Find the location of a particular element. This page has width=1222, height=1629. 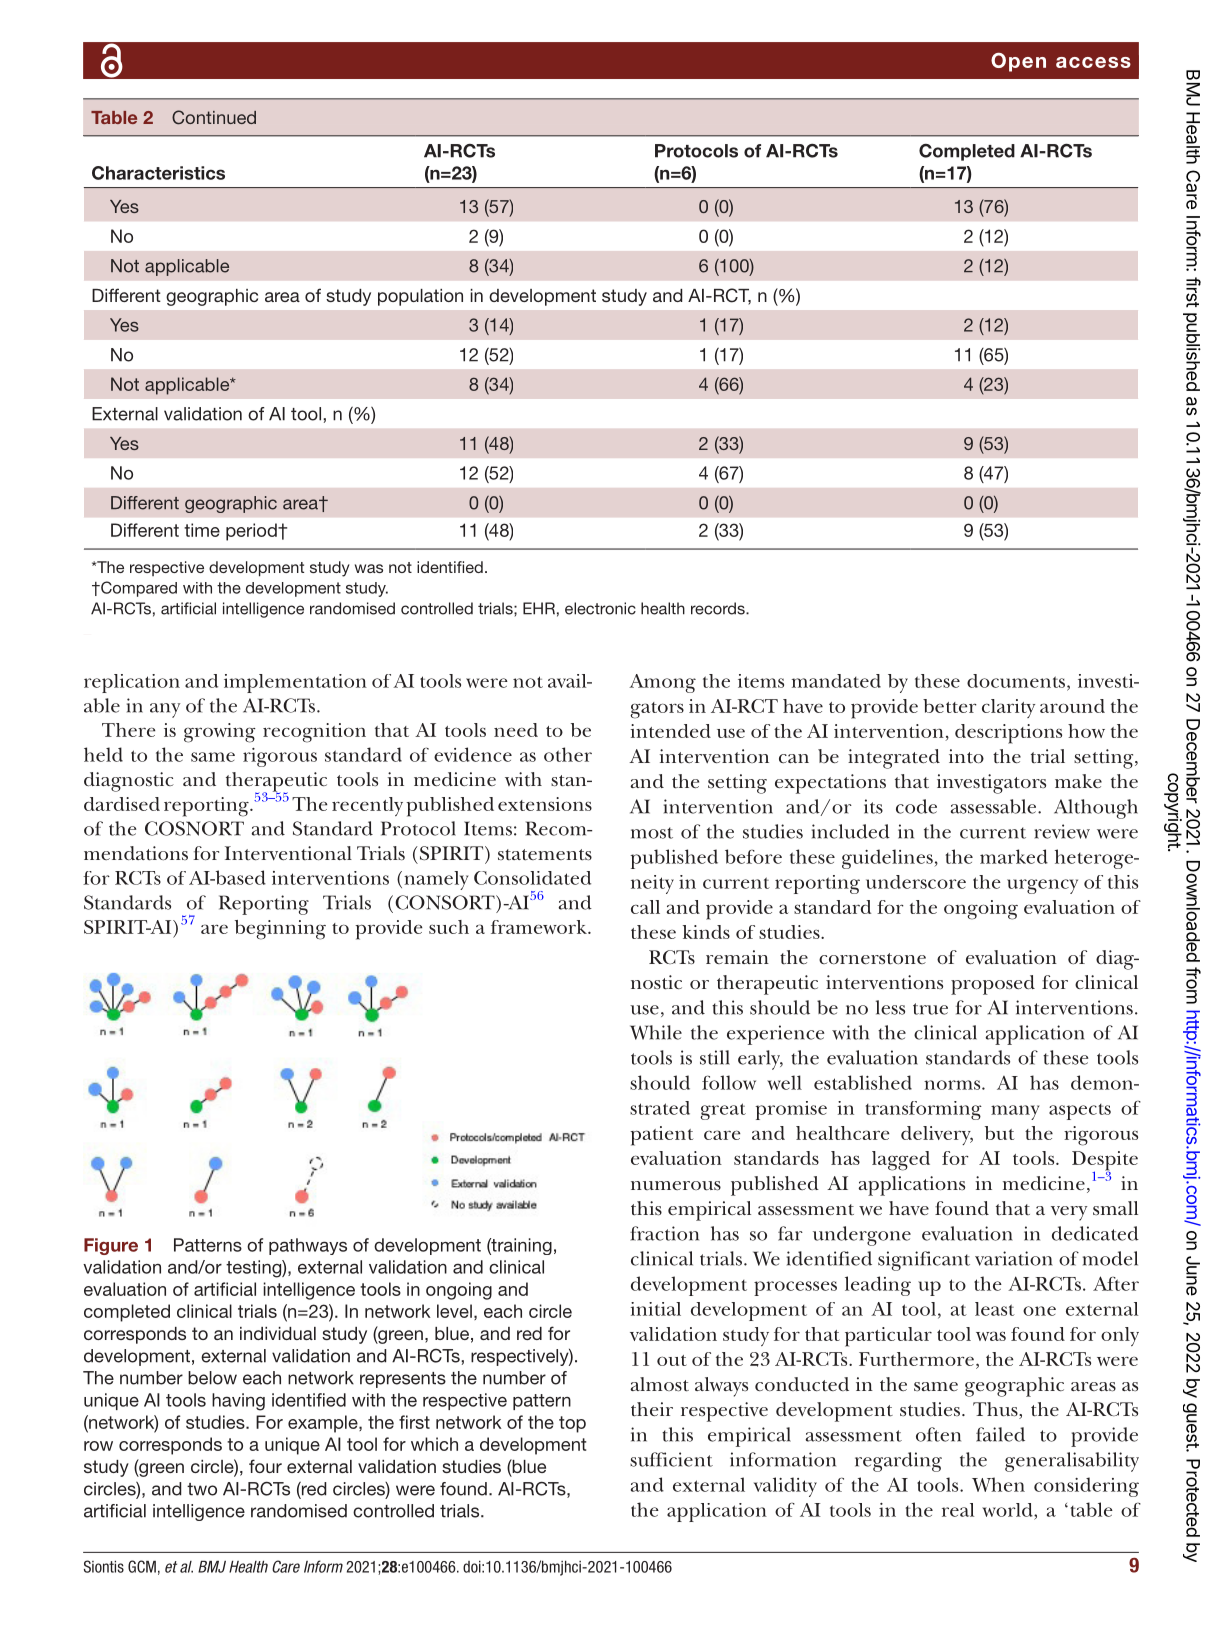

world is located at coordinates (1008, 1510).
